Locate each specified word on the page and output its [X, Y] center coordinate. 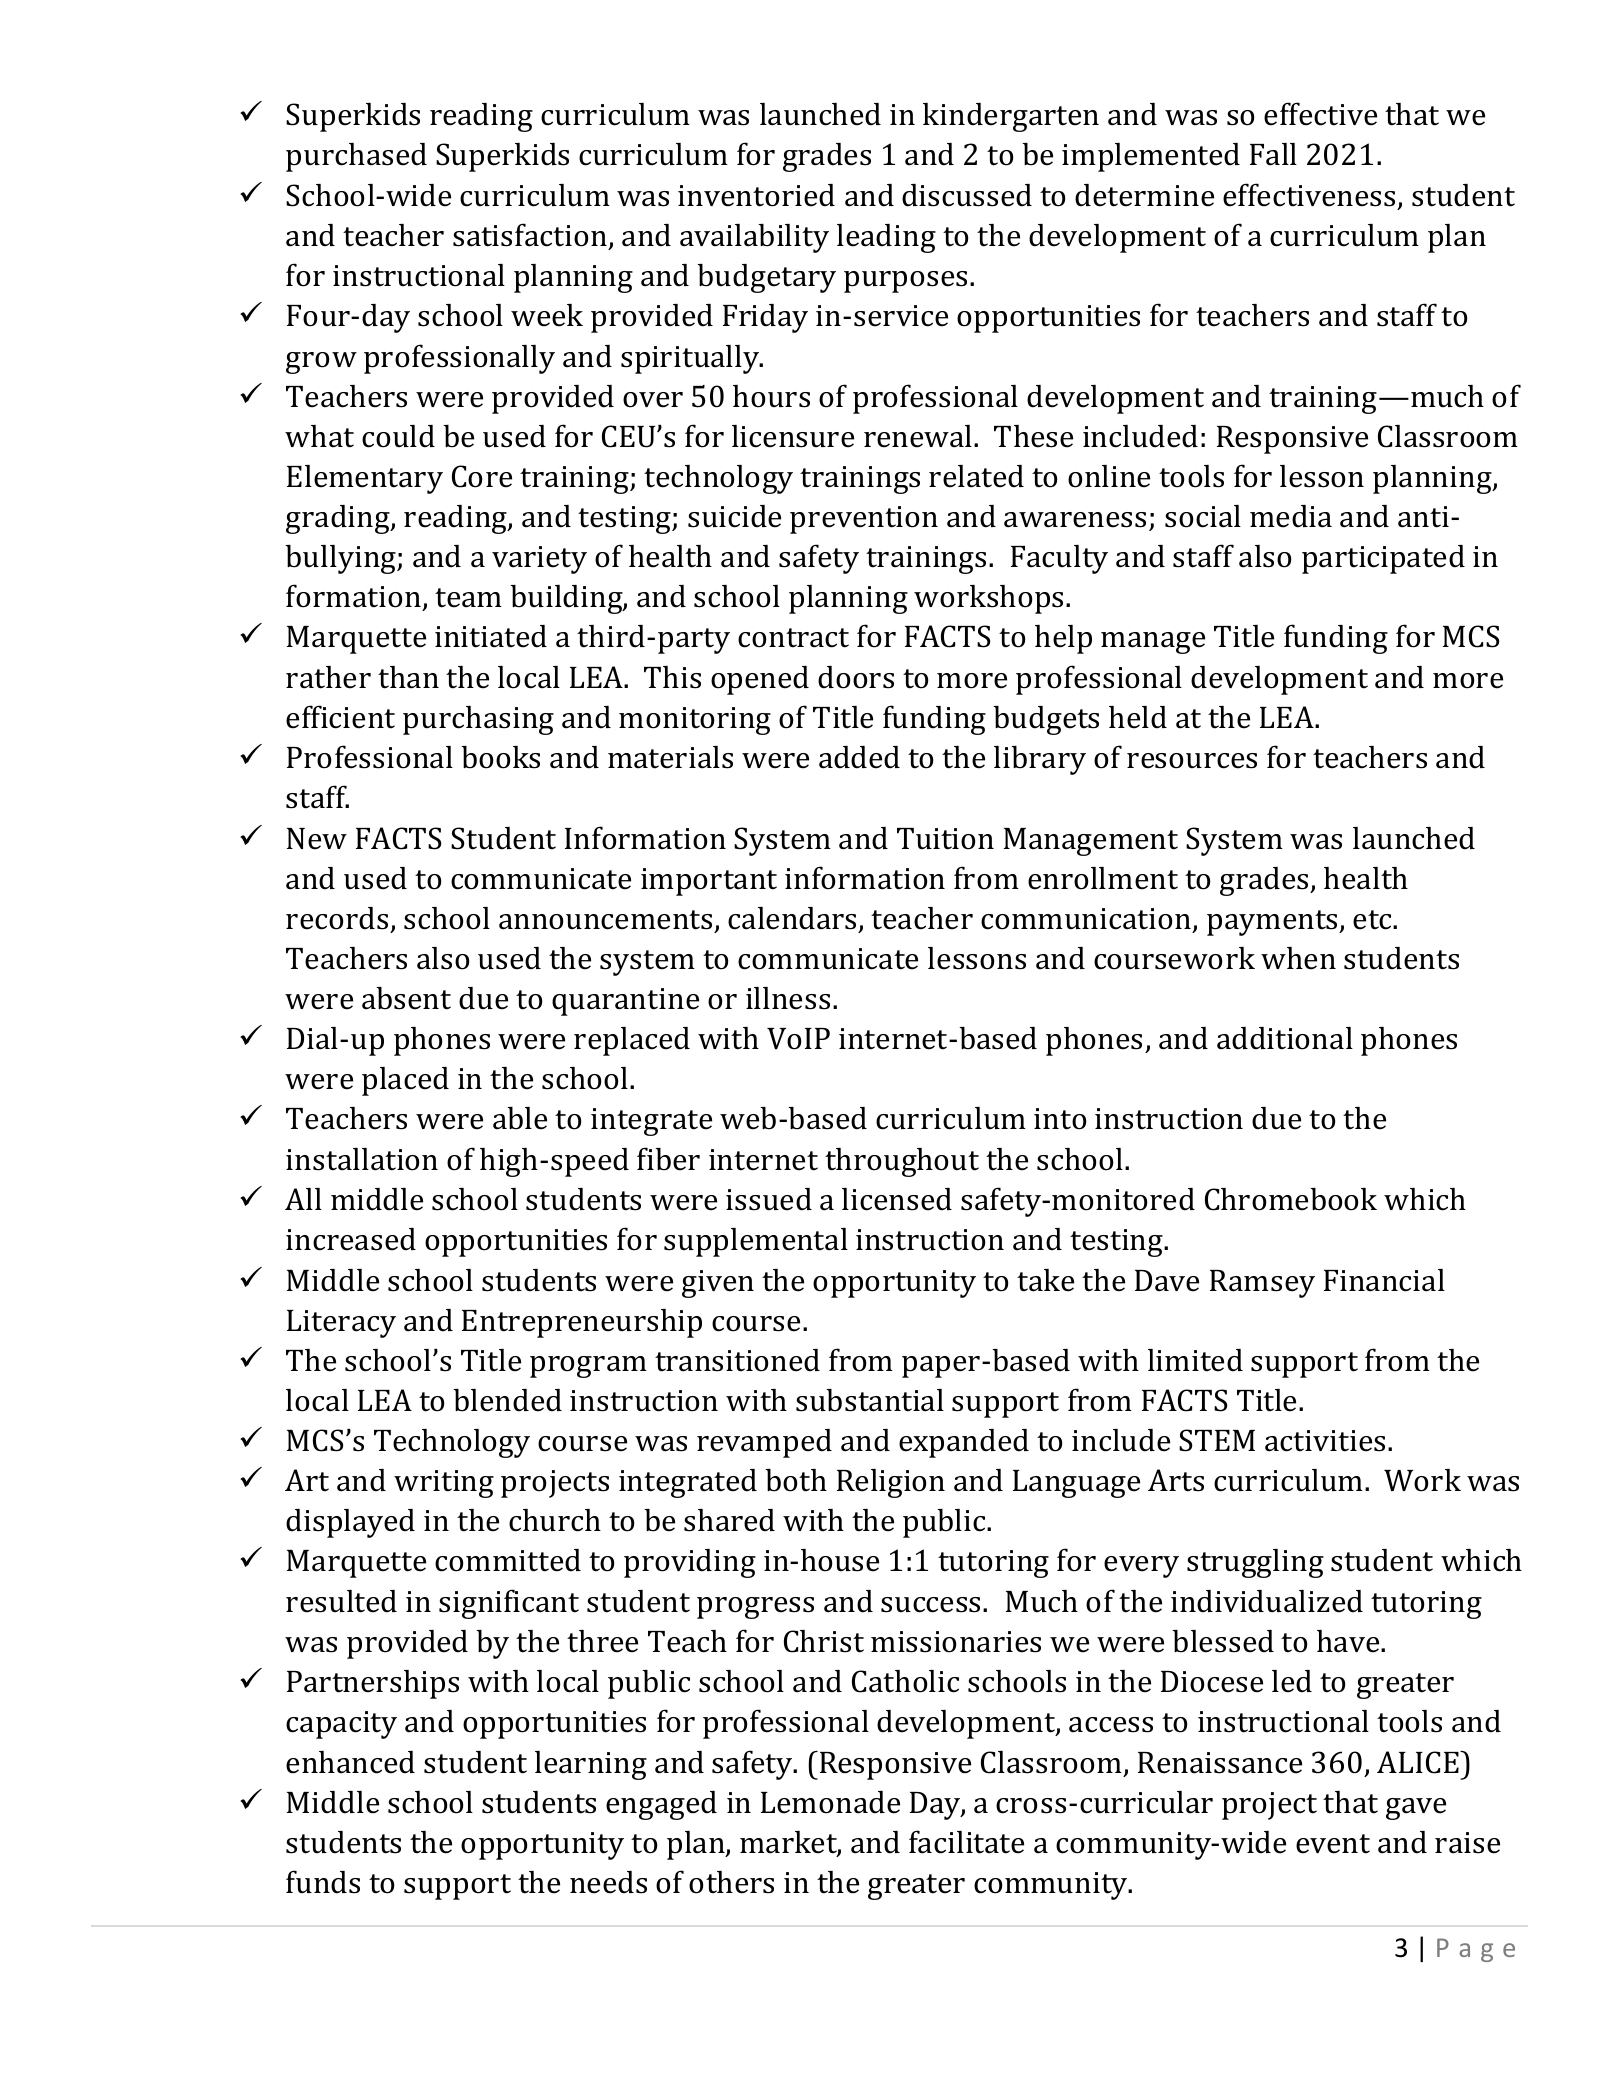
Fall [1273, 154]
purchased [356, 157]
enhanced [350, 1762]
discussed [967, 195]
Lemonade [830, 1802]
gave [1416, 1809]
